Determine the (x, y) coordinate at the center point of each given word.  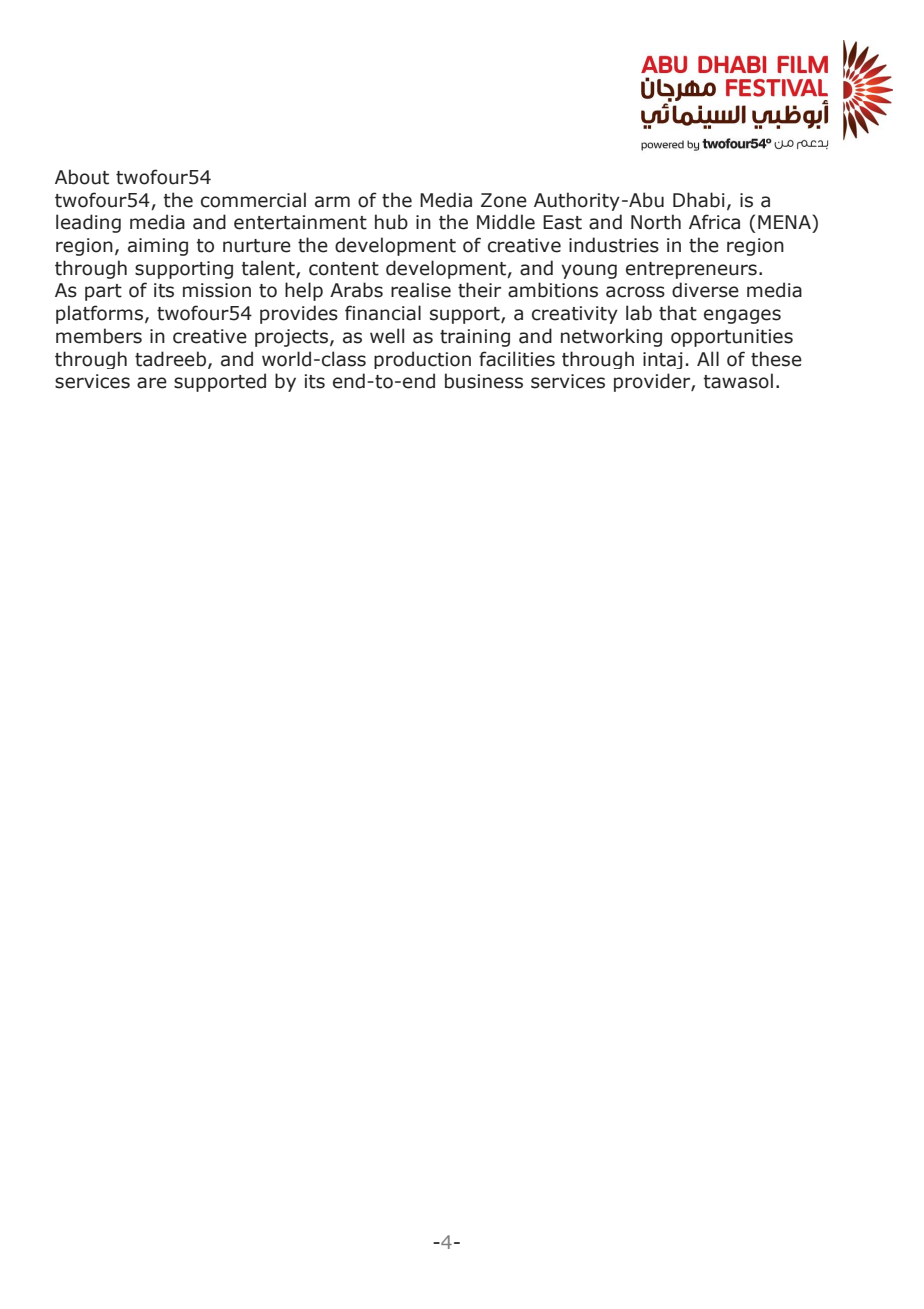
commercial (253, 200)
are (152, 383)
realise (421, 290)
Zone (504, 200)
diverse (705, 290)
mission (217, 290)
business (484, 381)
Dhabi (699, 200)
